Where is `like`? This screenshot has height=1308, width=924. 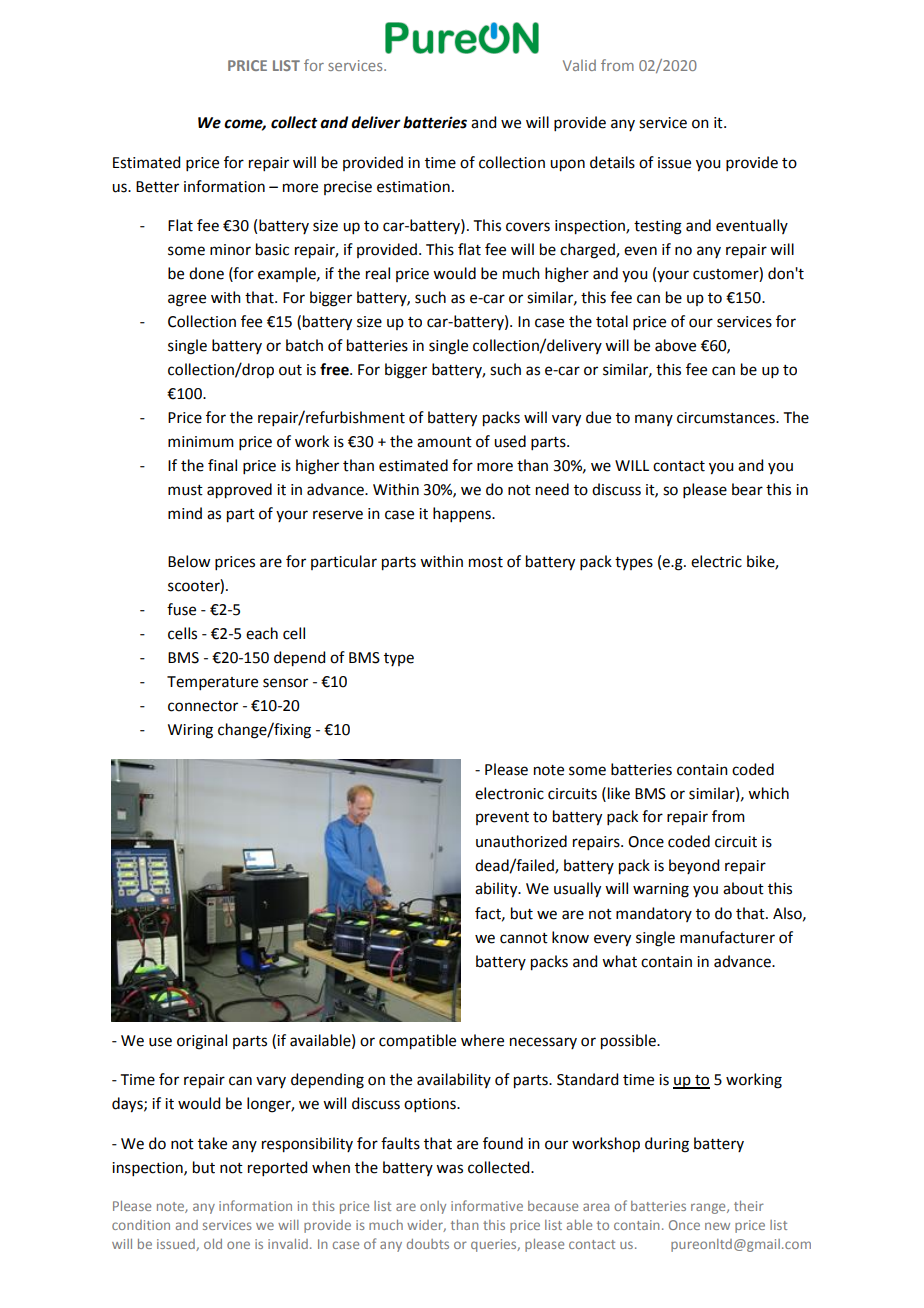 like is located at coordinates (619, 793).
